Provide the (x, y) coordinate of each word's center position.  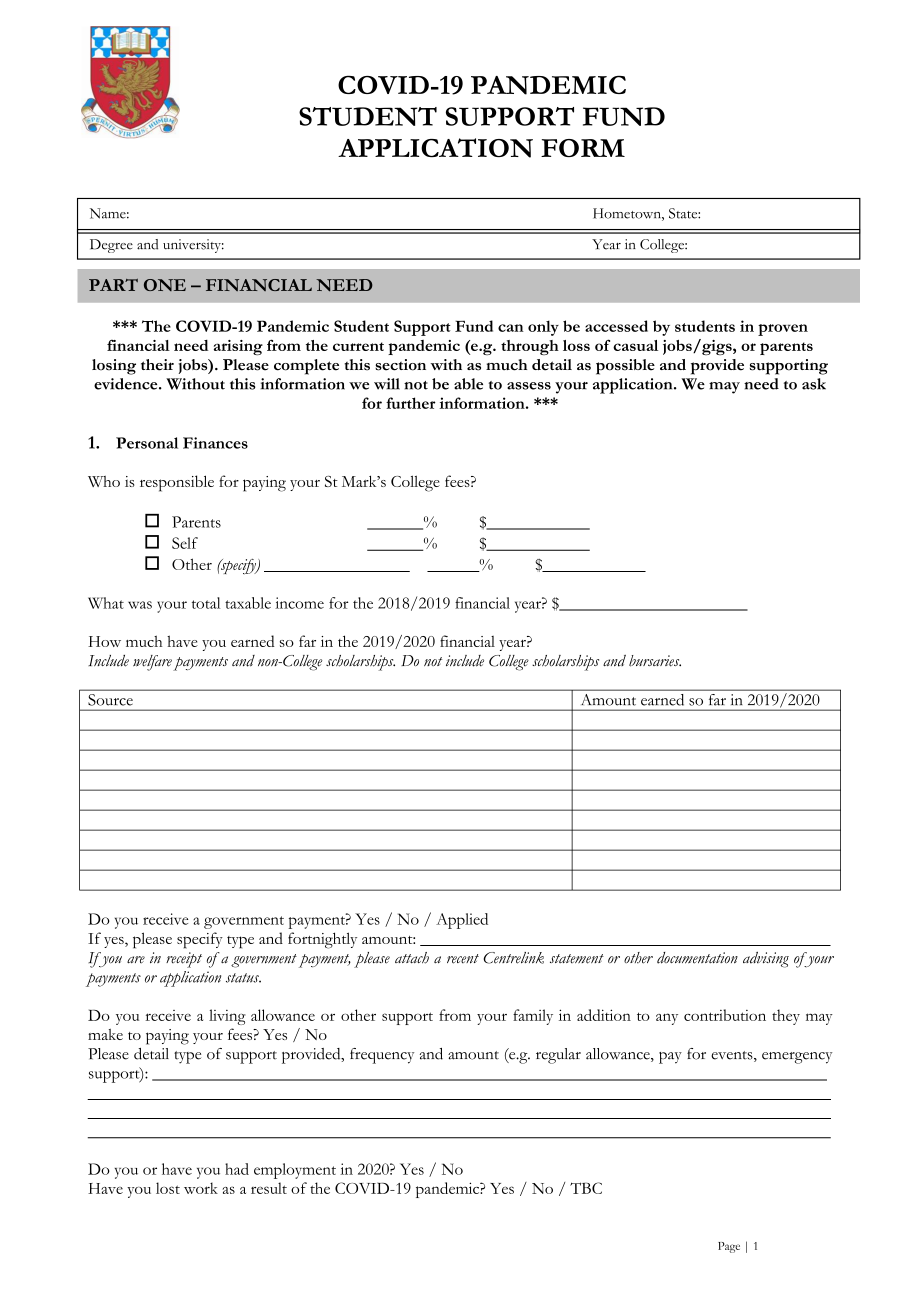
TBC (586, 1188)
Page (729, 1247)
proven (783, 330)
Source (110, 700)
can (511, 328)
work (201, 1188)
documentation (697, 958)
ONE (165, 285)
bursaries (655, 661)
